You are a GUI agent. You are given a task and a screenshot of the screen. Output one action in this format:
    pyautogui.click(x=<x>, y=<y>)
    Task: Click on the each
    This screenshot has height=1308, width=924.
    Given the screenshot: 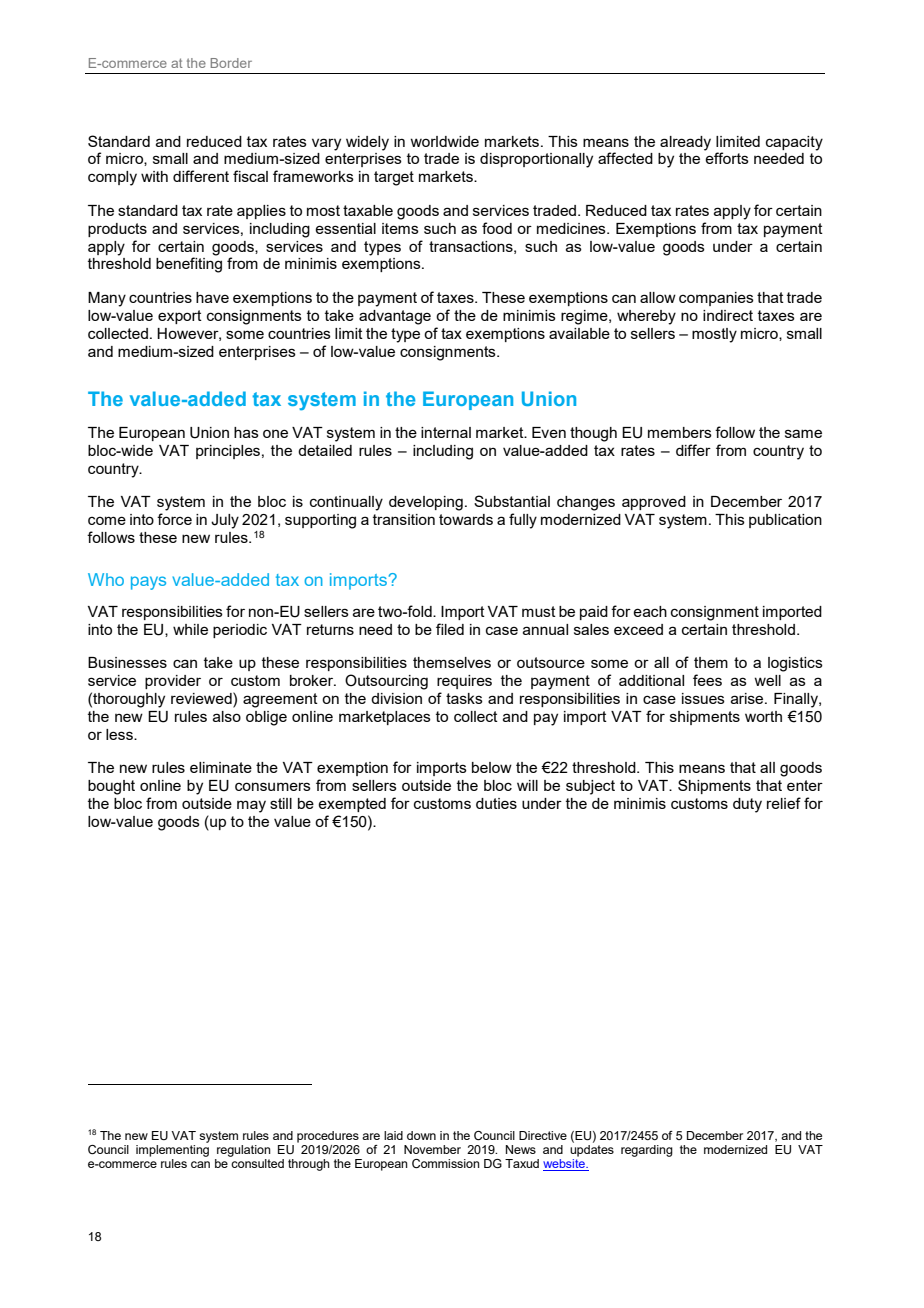 What is the action you would take?
    pyautogui.click(x=650, y=611)
